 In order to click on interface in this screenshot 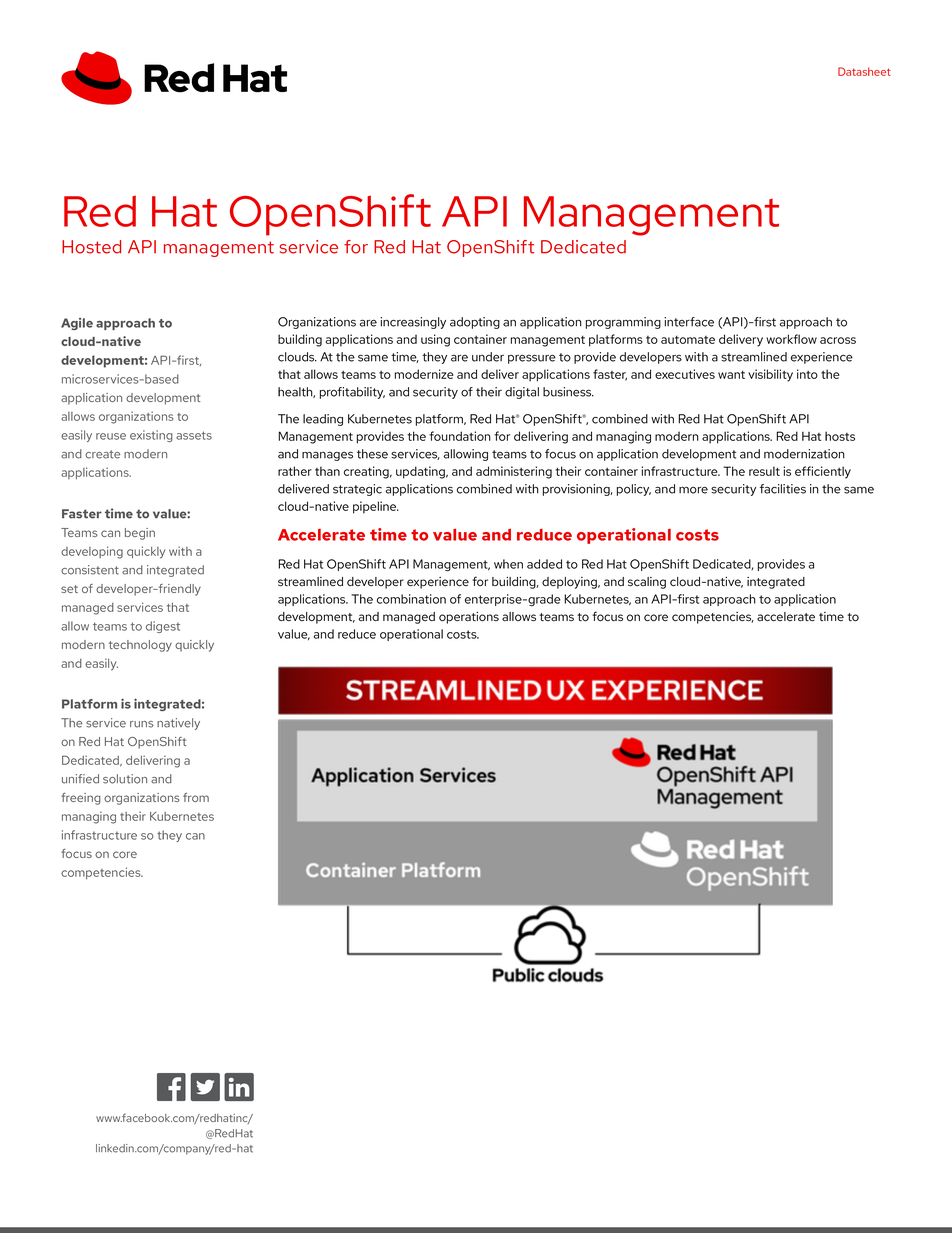, I will do `click(689, 322)`.
